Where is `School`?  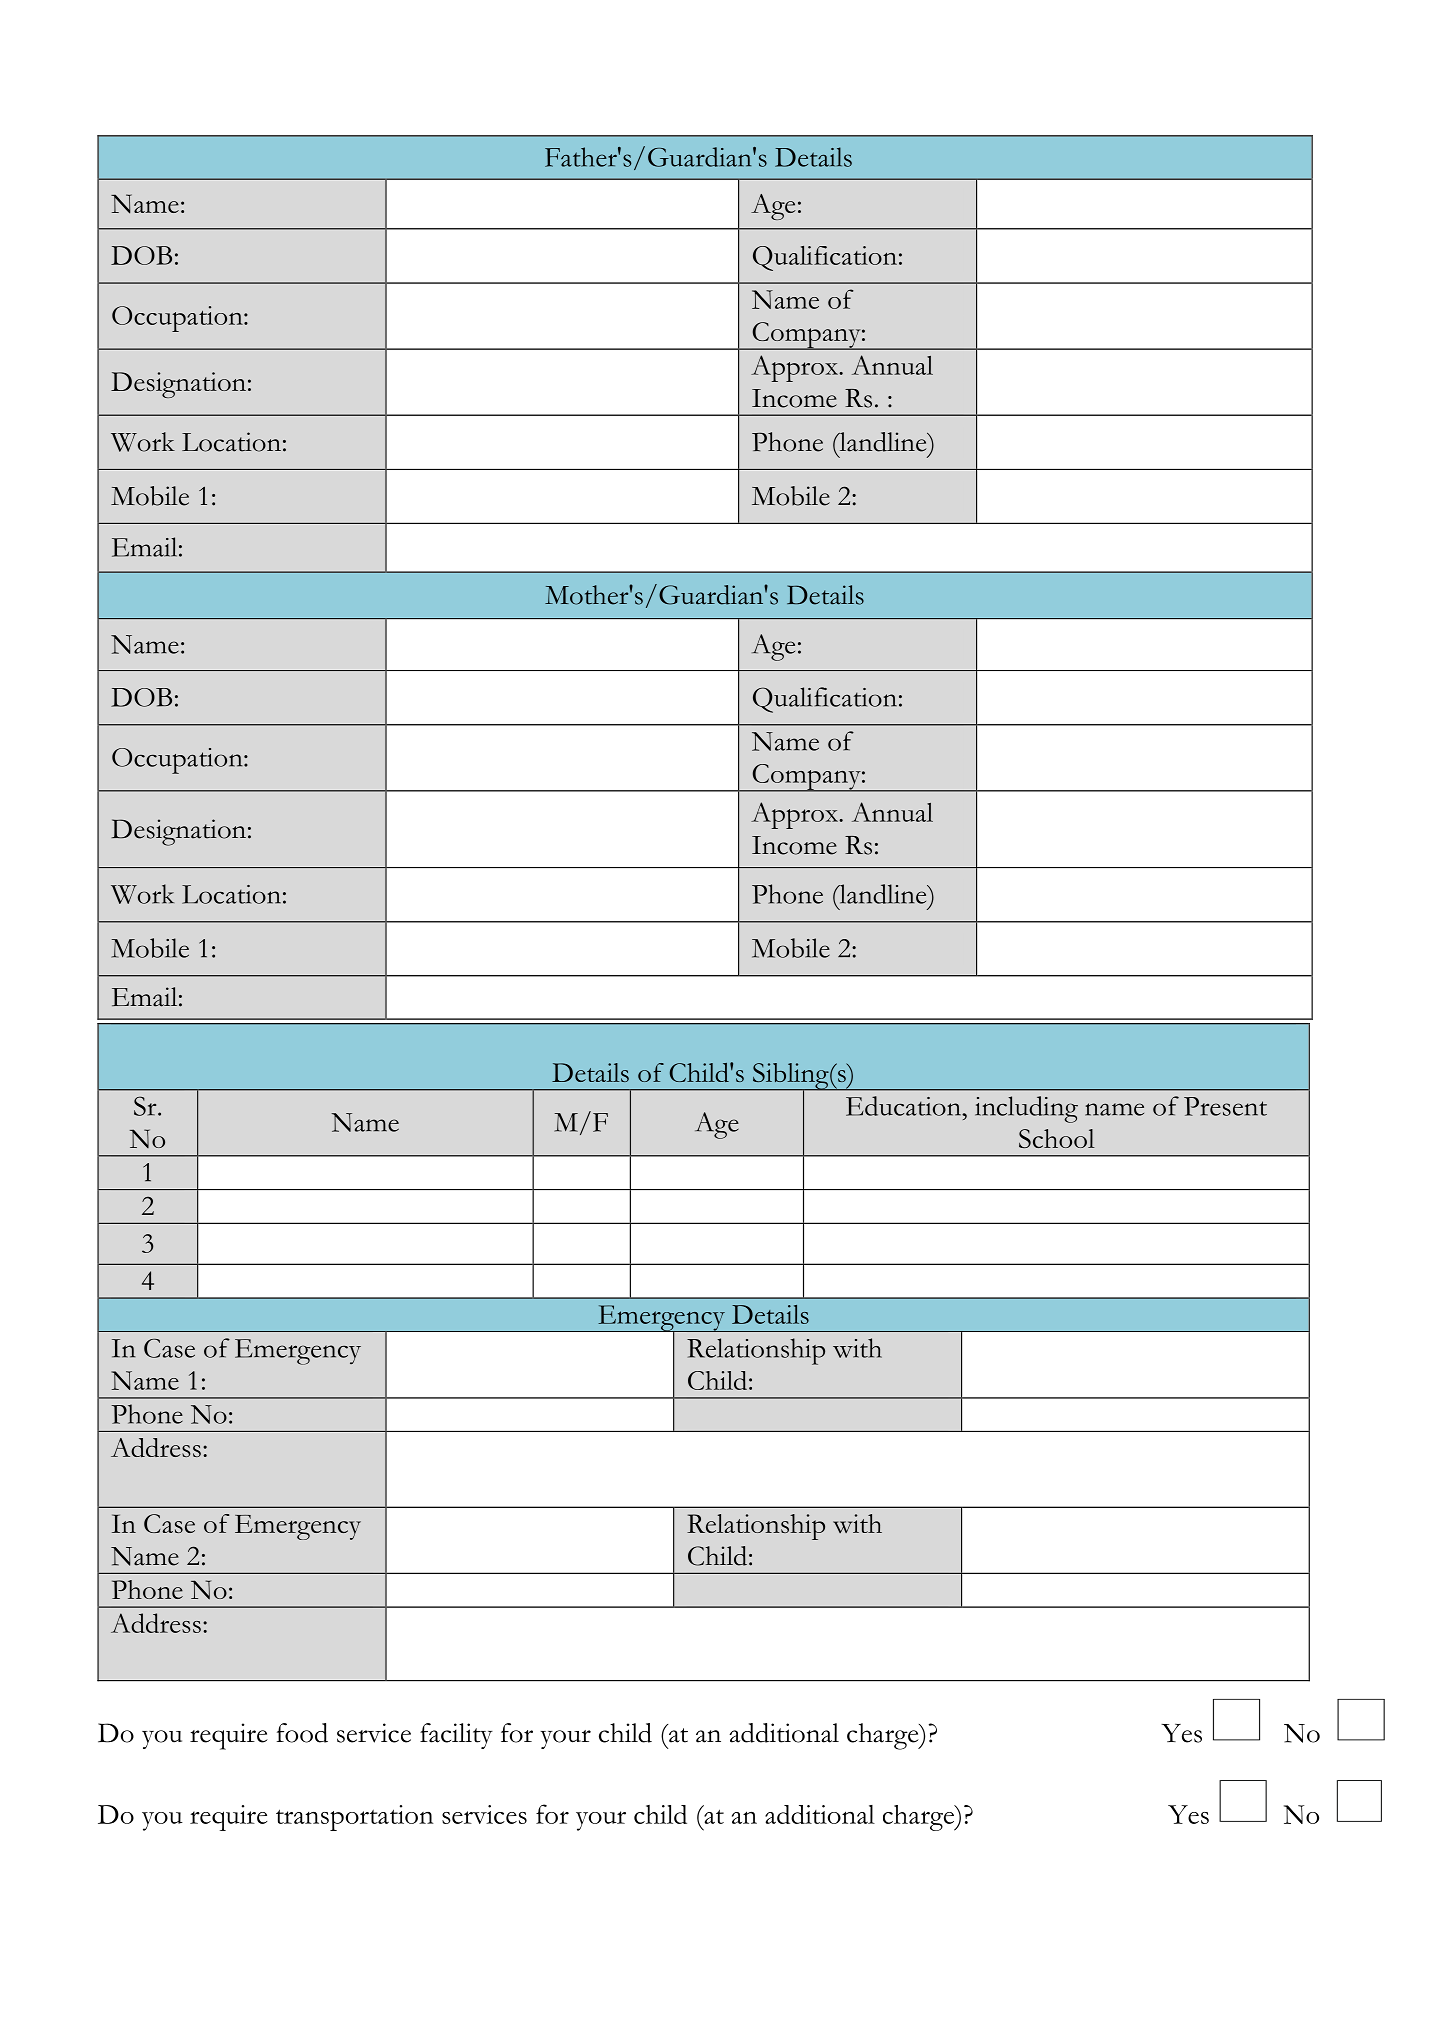 School is located at coordinates (1057, 1138).
